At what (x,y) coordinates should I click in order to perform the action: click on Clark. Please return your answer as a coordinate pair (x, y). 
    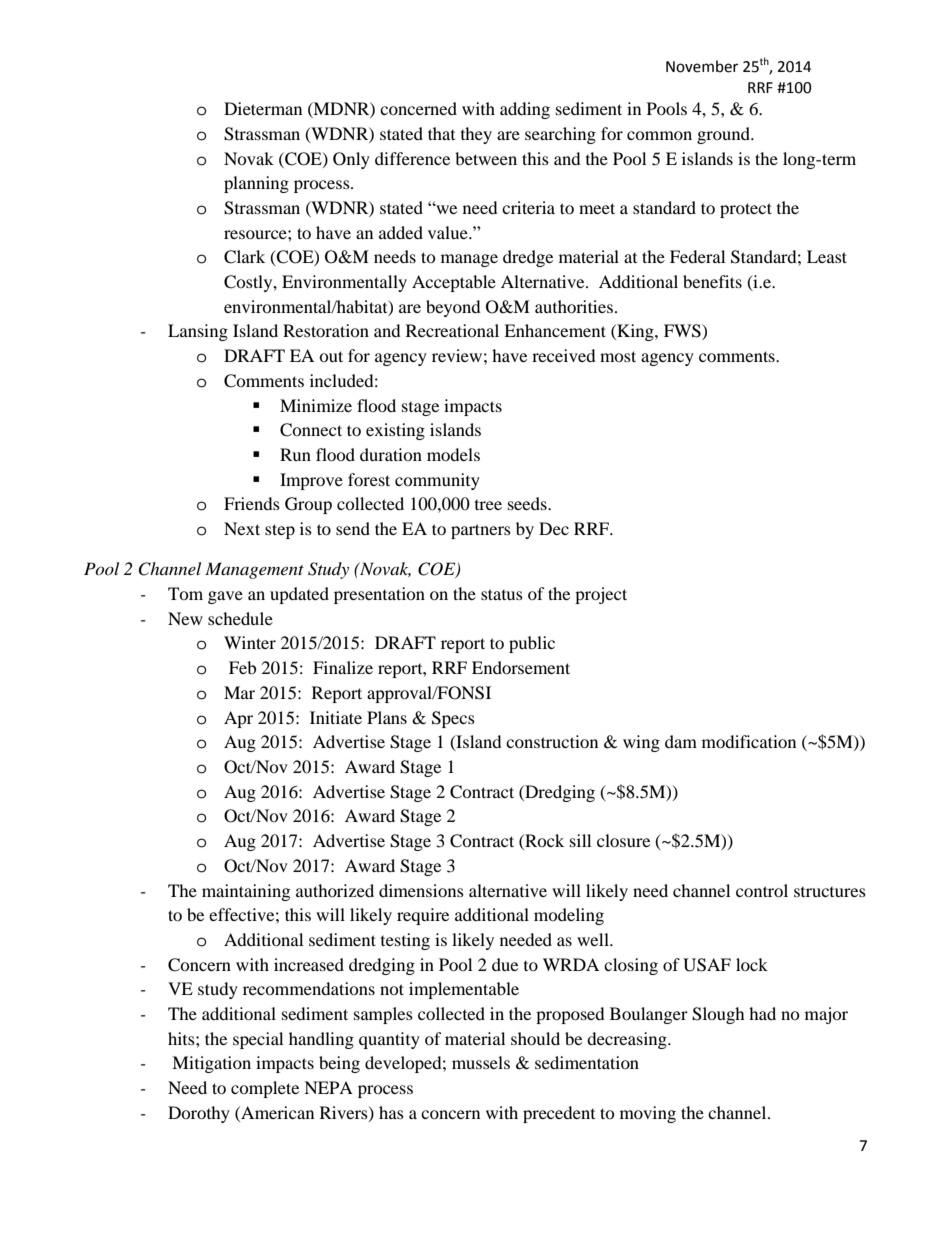
    Looking at the image, I should click on (244, 257).
